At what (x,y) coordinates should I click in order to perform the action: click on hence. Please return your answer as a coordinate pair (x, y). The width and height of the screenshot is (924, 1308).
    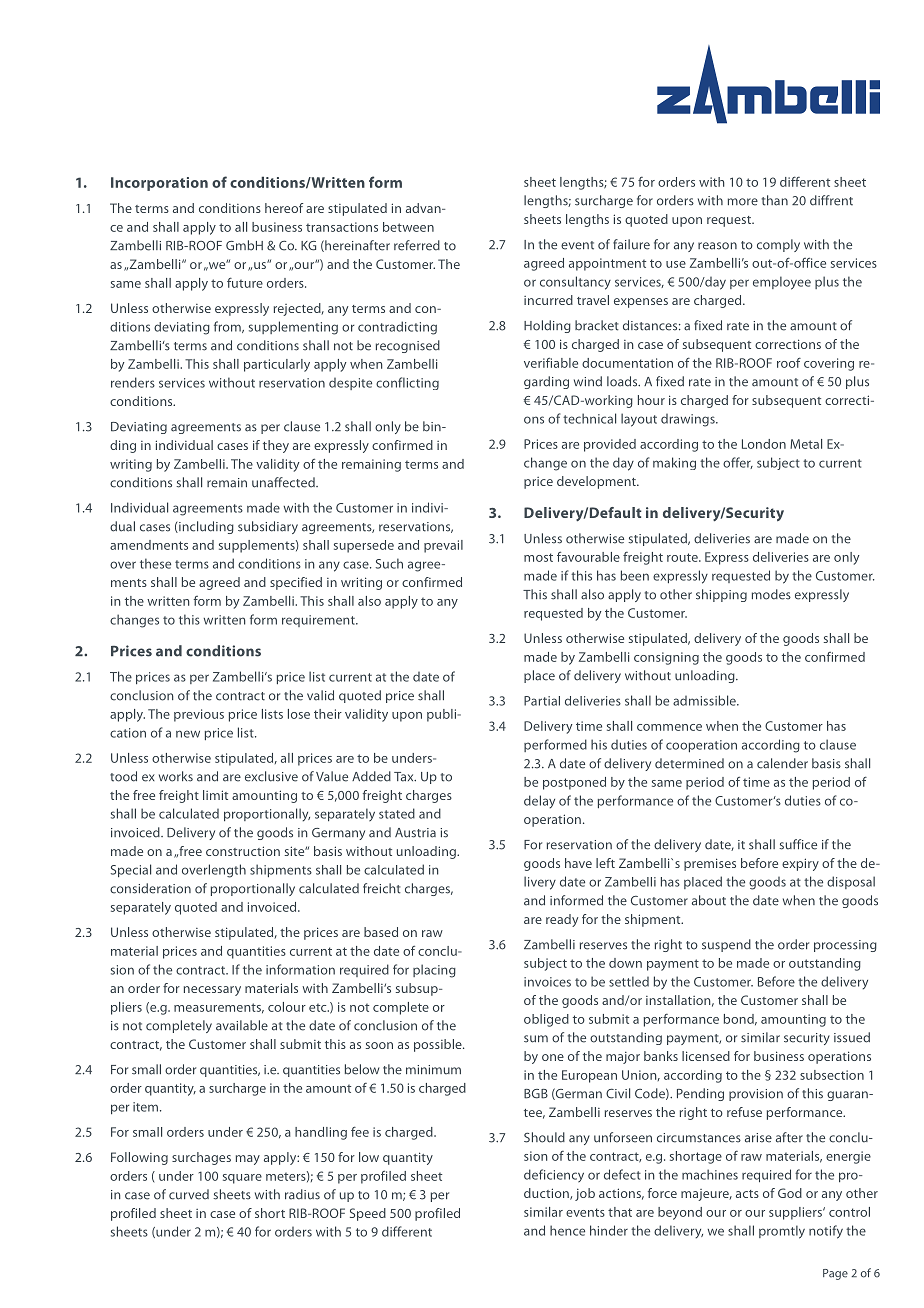
    Looking at the image, I should click on (567, 1230).
